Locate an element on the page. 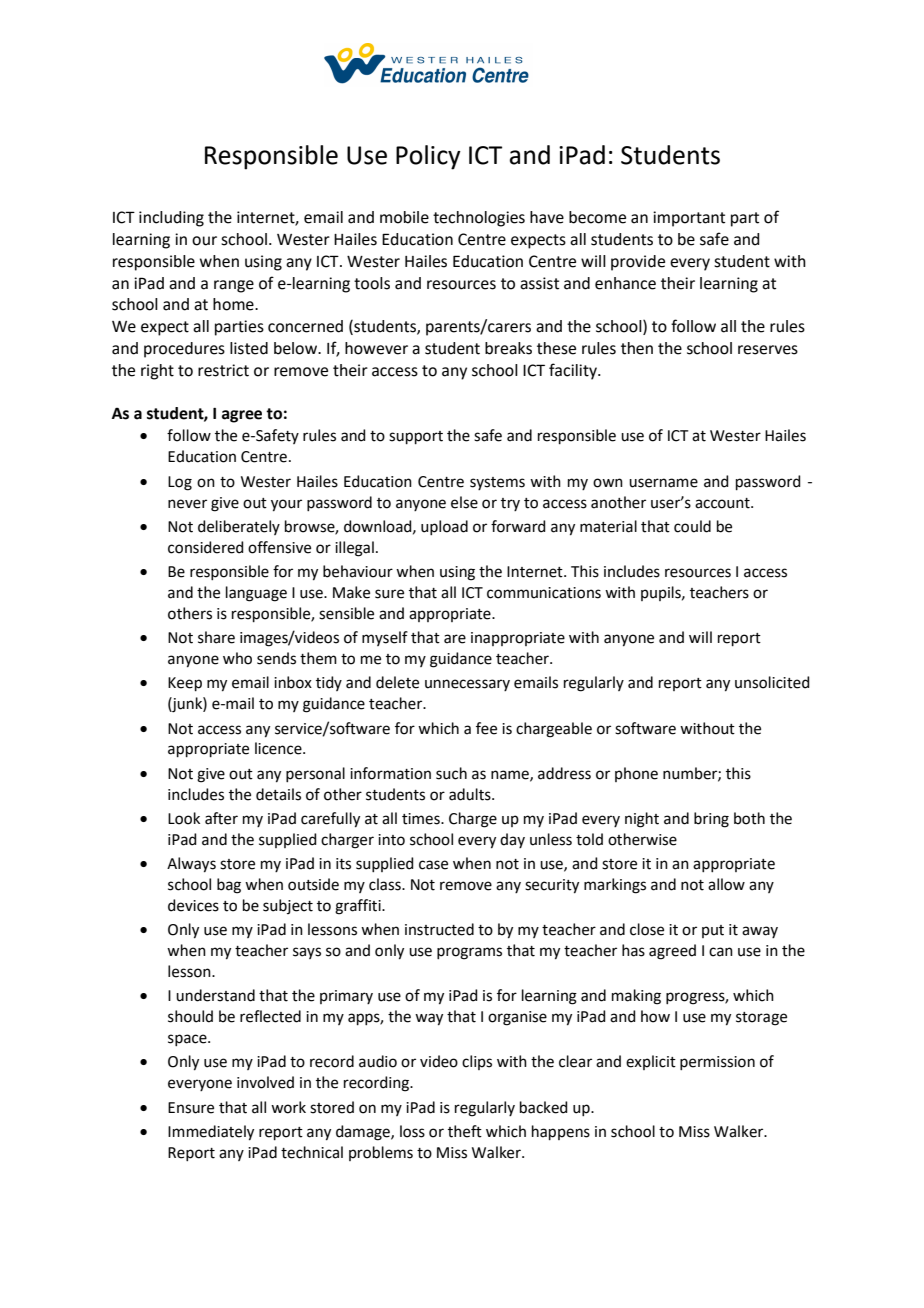 The width and height of the image is (924, 1308). account is located at coordinates (723, 503).
